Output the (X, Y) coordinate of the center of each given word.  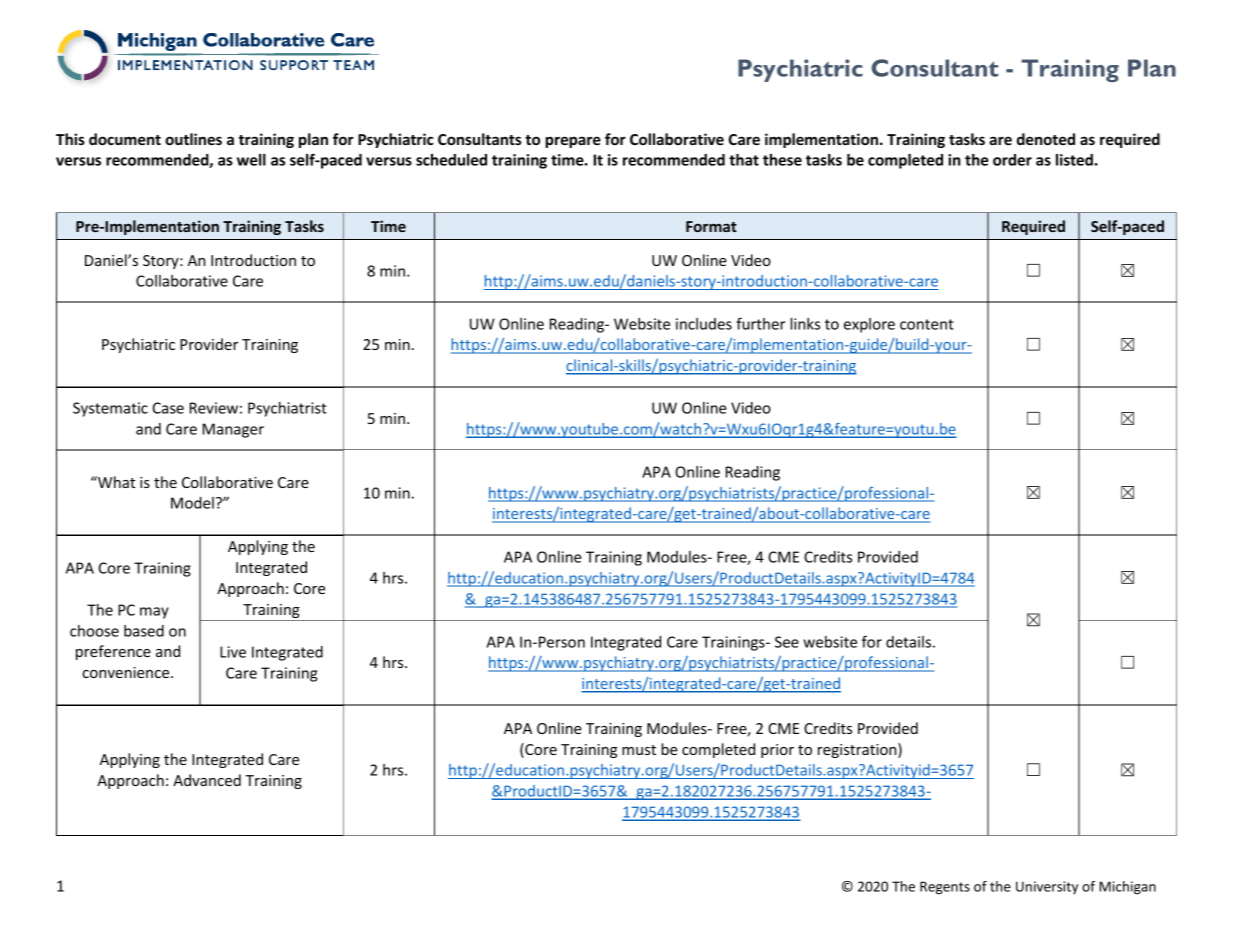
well (251, 160)
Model (192, 503)
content (927, 324)
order (1012, 160)
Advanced (207, 780)
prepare (573, 142)
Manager (233, 430)
